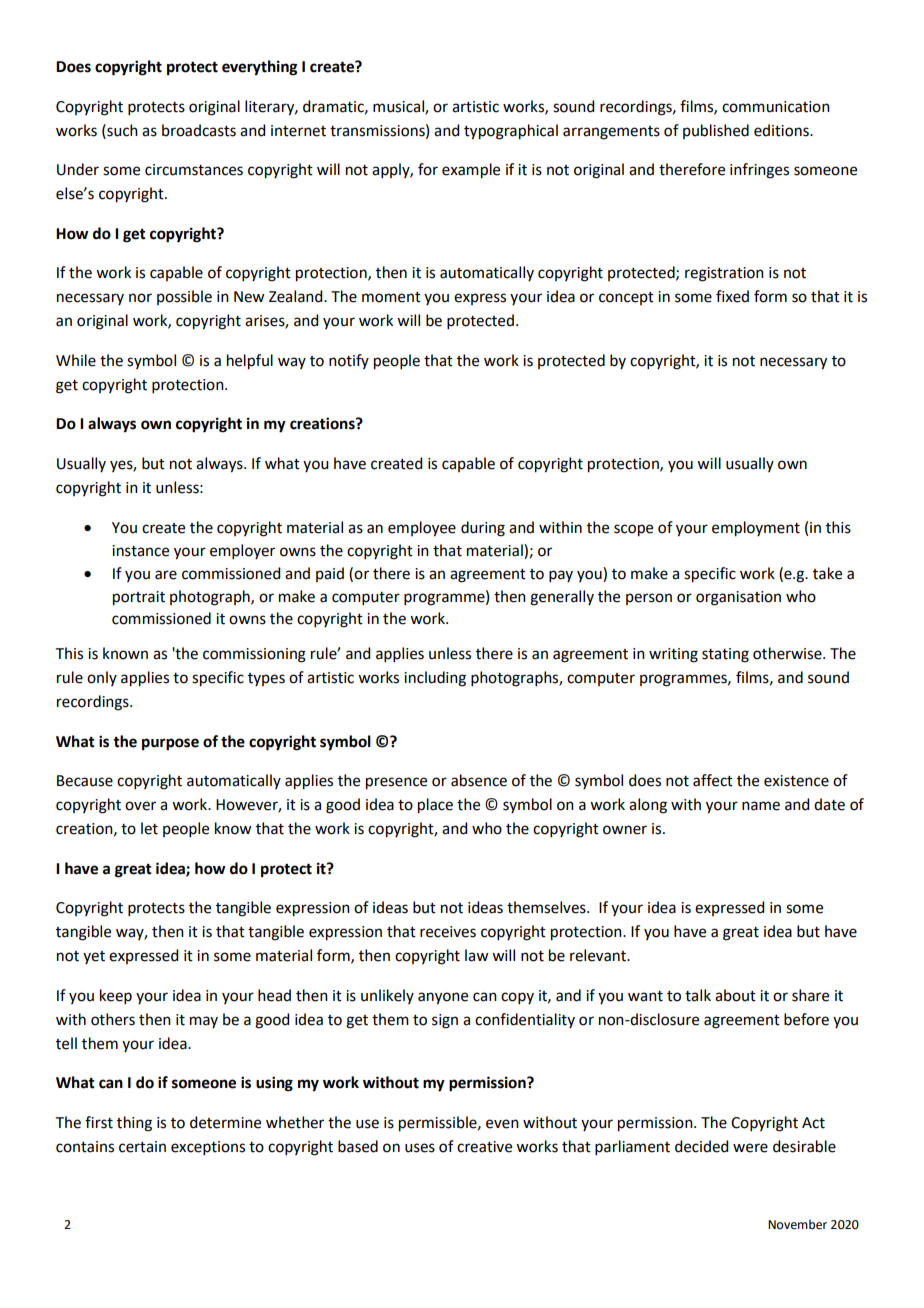  I want to click on uses, so click(420, 1148).
